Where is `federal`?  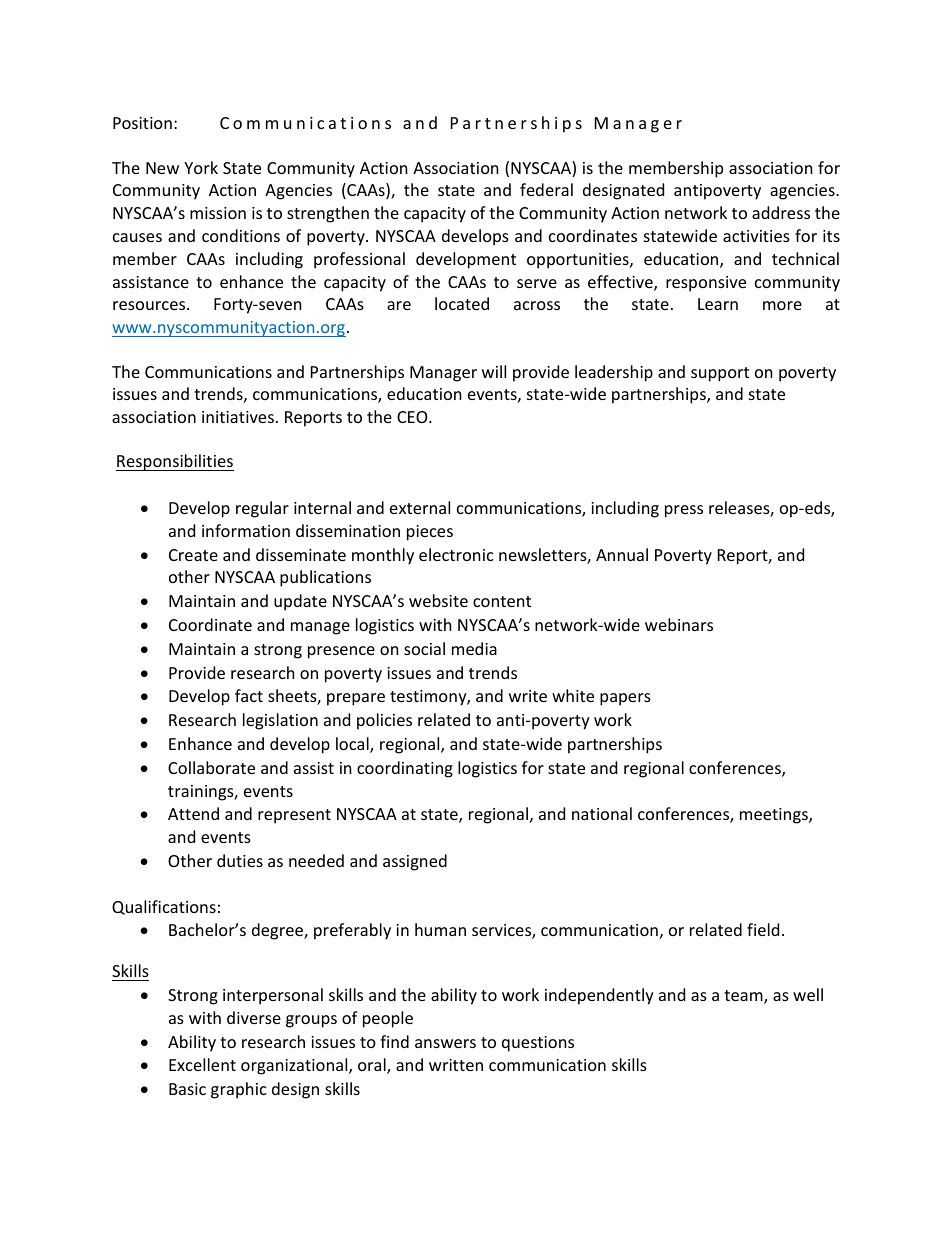 federal is located at coordinates (546, 189).
